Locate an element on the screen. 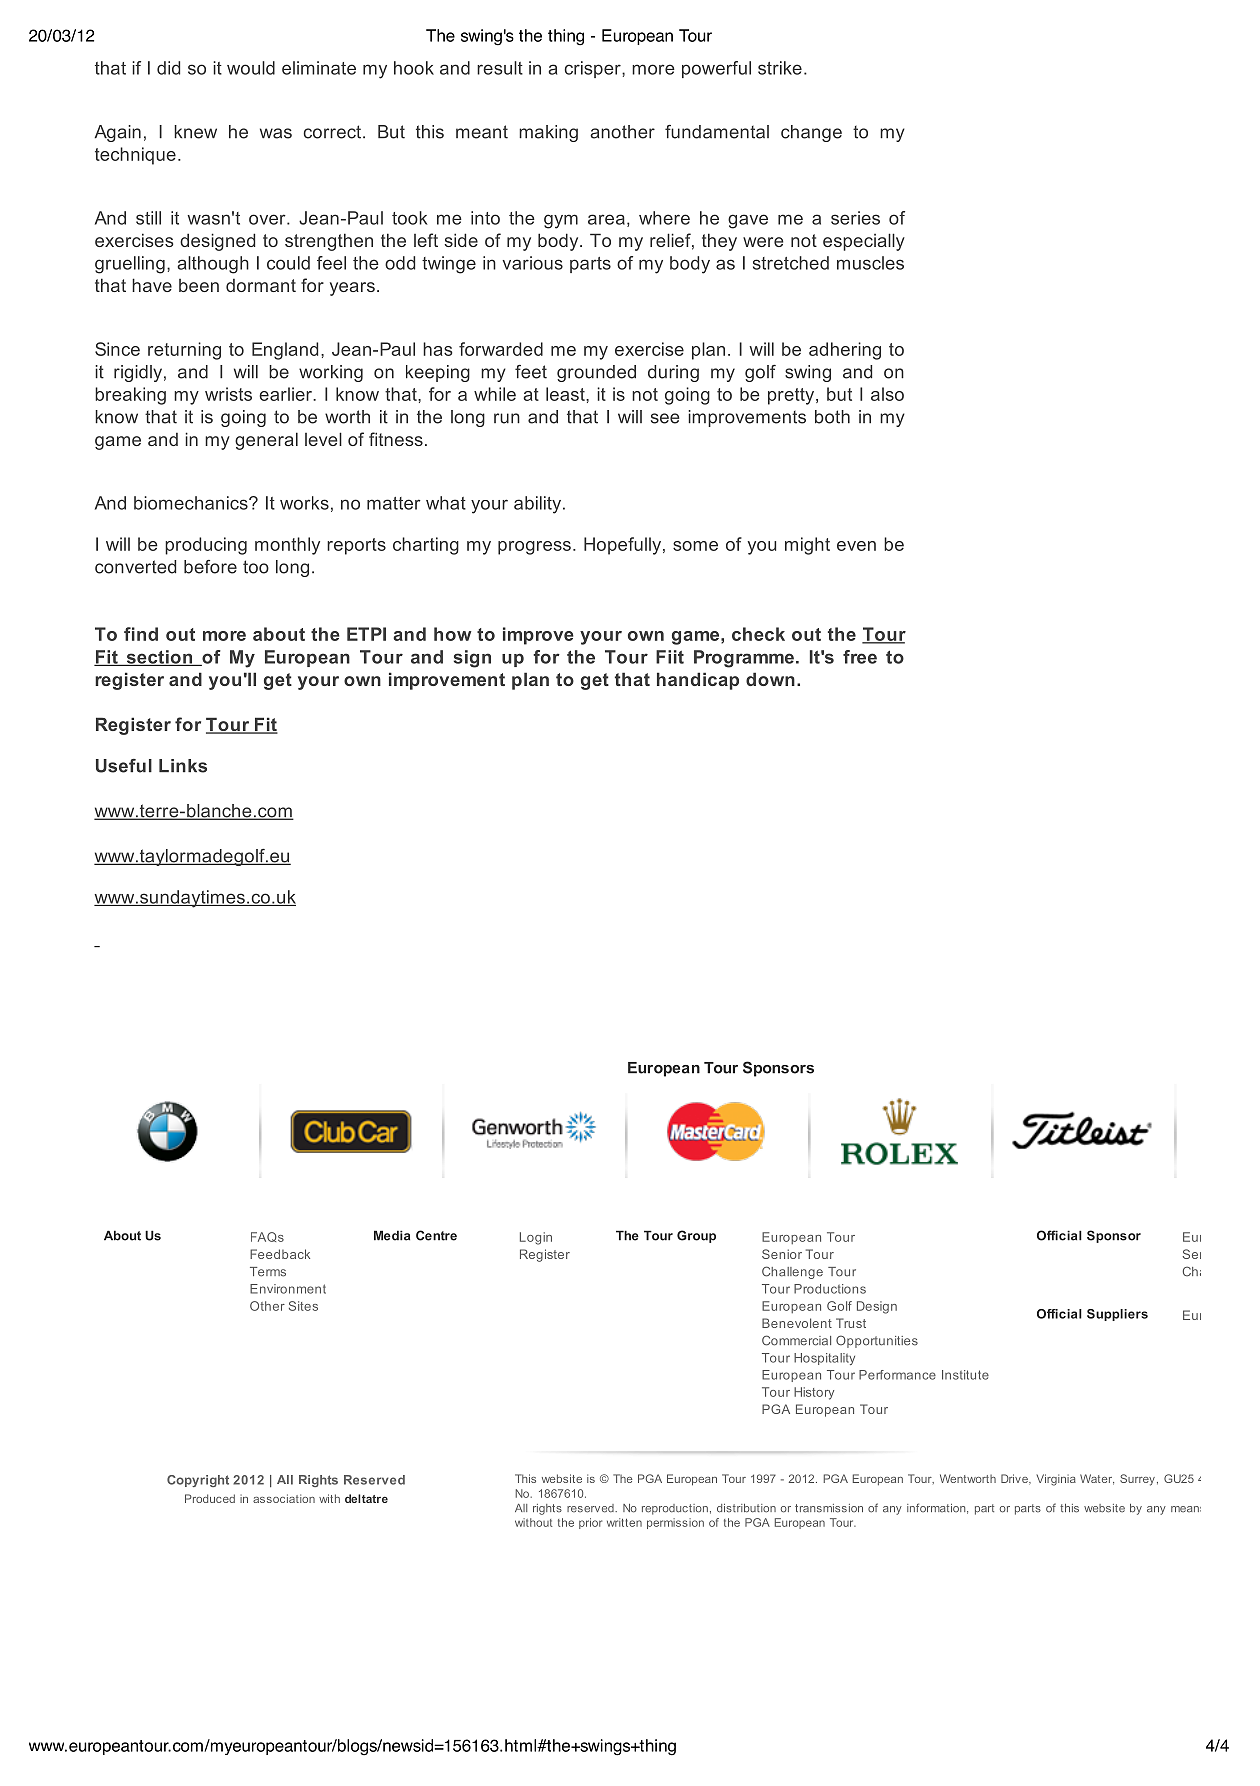  Produced is located at coordinates (210, 1498).
